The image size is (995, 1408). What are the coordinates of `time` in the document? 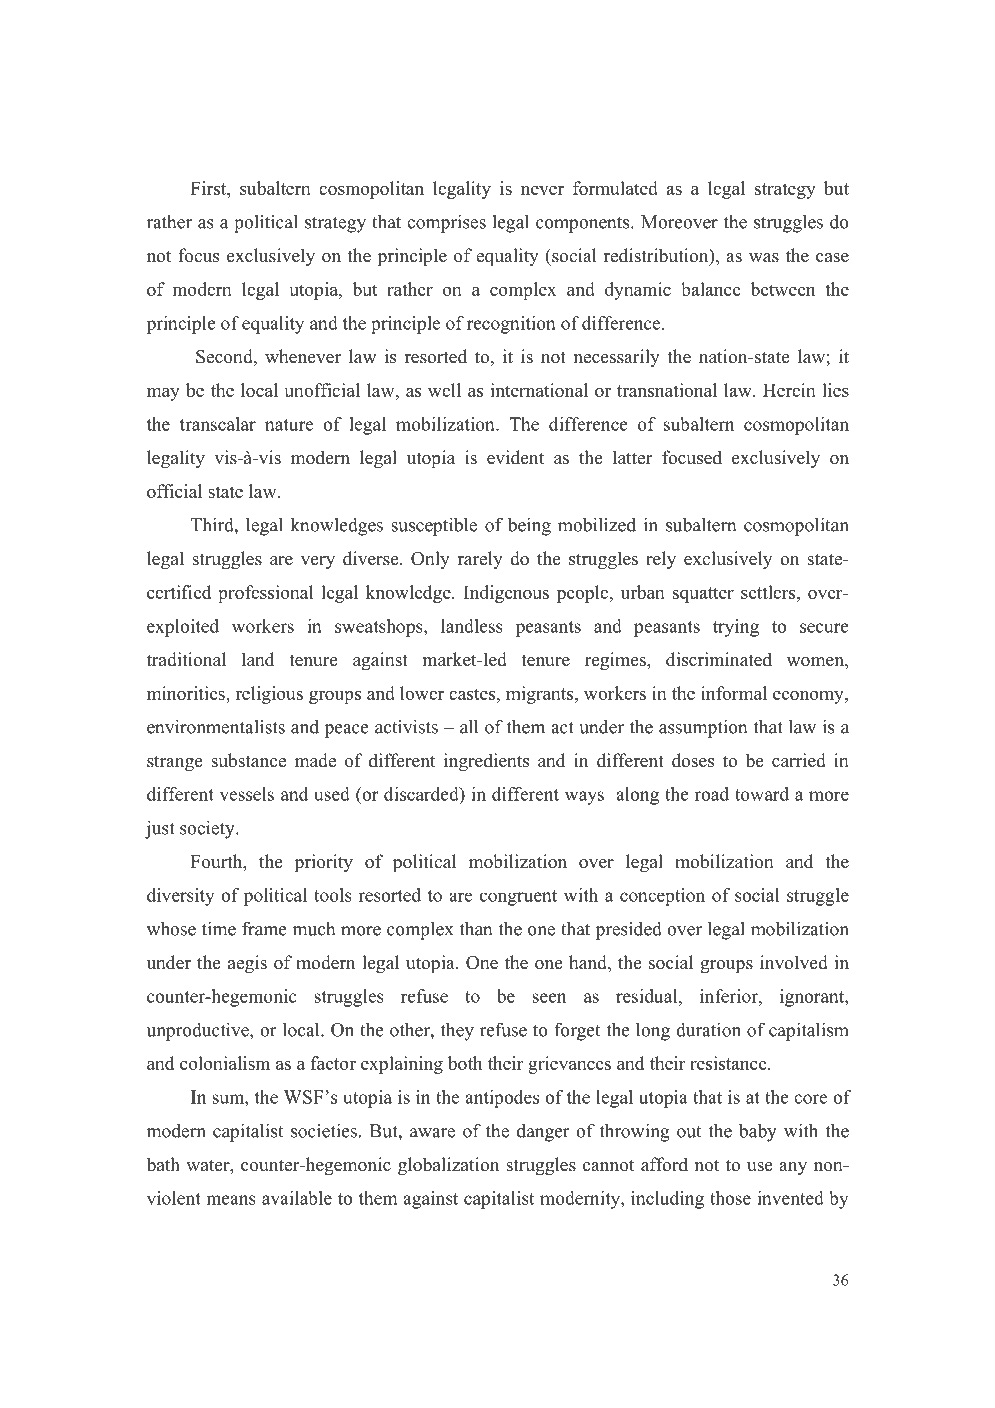 It's located at (219, 929).
